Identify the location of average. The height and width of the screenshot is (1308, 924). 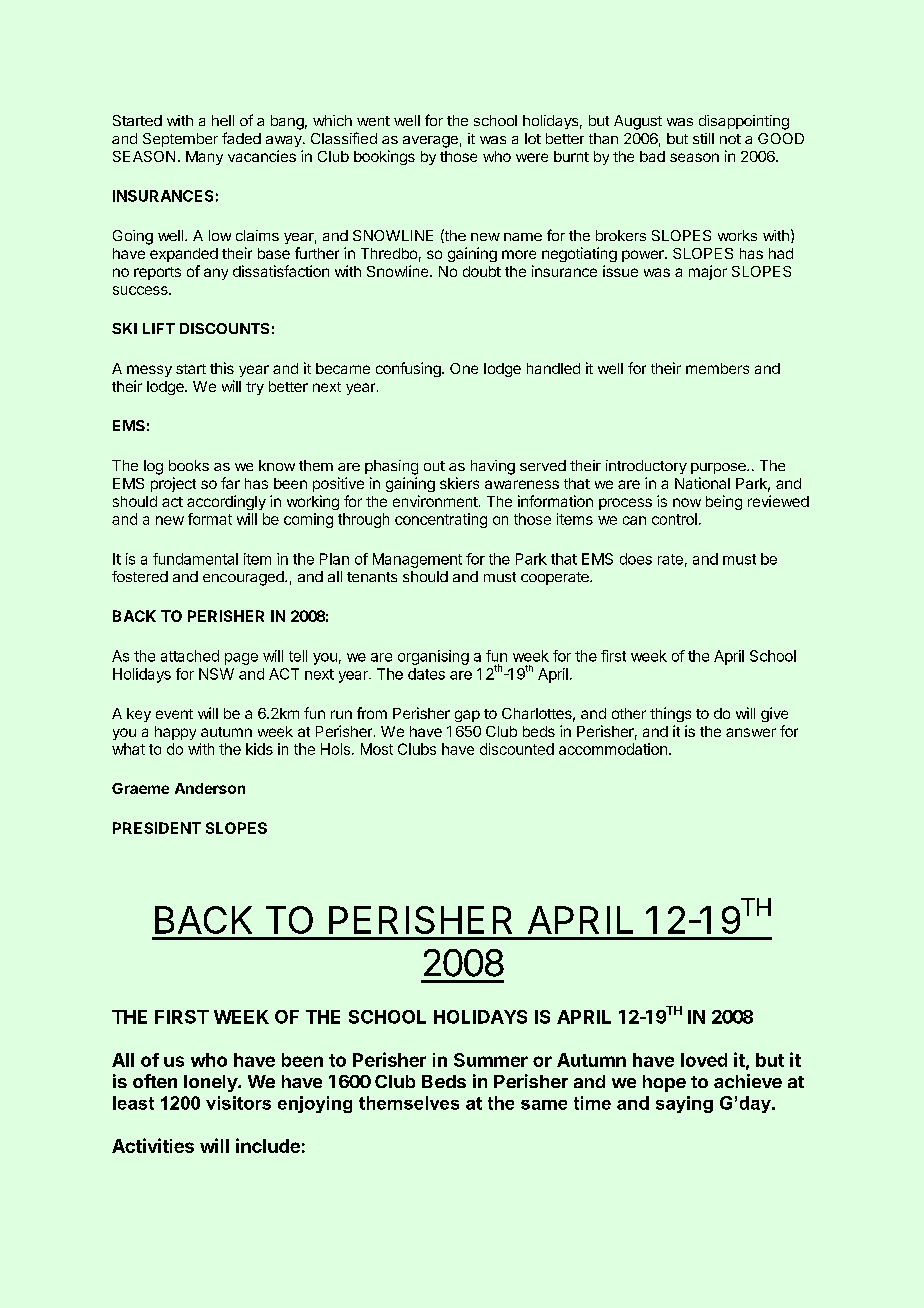
(430, 142).
